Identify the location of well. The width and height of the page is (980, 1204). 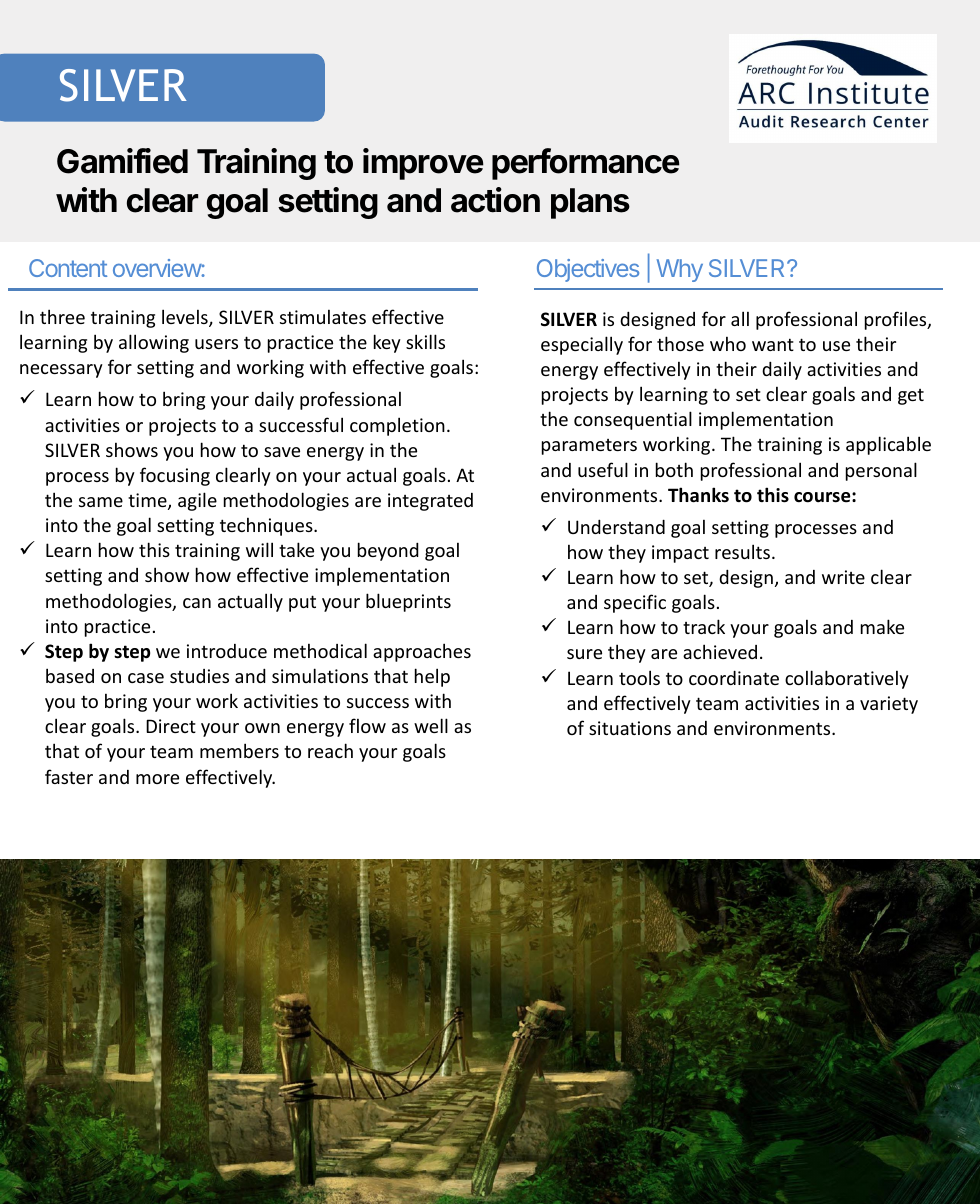
(431, 725).
